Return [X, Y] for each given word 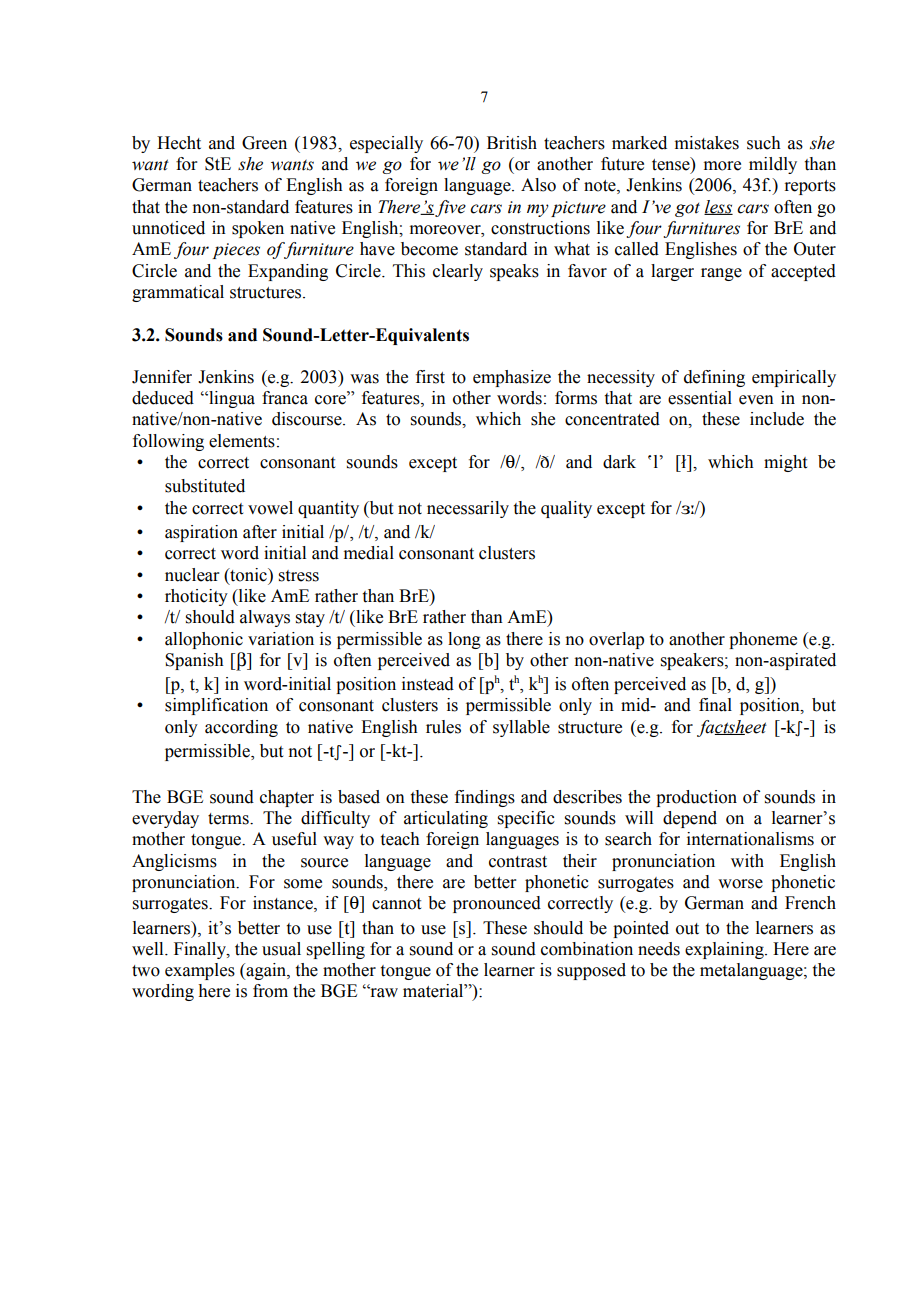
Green [264, 143]
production [696, 798]
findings [485, 798]
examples [200, 971]
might [785, 463]
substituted [205, 486]
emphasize [512, 378]
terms [229, 819]
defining [714, 378]
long [464, 640]
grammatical [178, 293]
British [512, 143]
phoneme [763, 640]
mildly [773, 165]
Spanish [194, 661]
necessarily [468, 509]
